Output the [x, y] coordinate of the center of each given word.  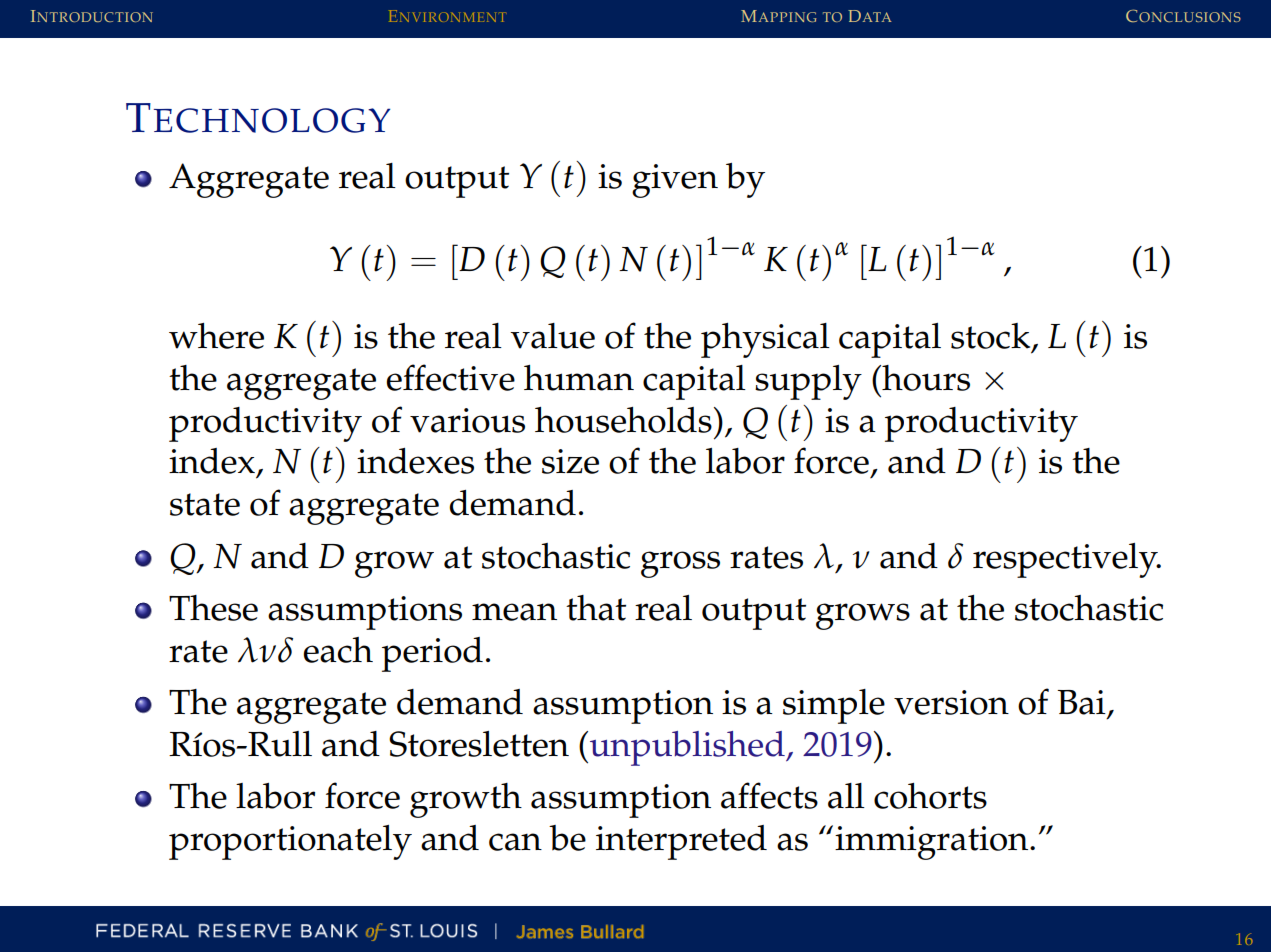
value [552, 336]
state [205, 504]
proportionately [290, 842]
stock [992, 337]
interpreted [681, 842]
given [675, 181]
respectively [1066, 560]
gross [680, 564]
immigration [933, 843]
